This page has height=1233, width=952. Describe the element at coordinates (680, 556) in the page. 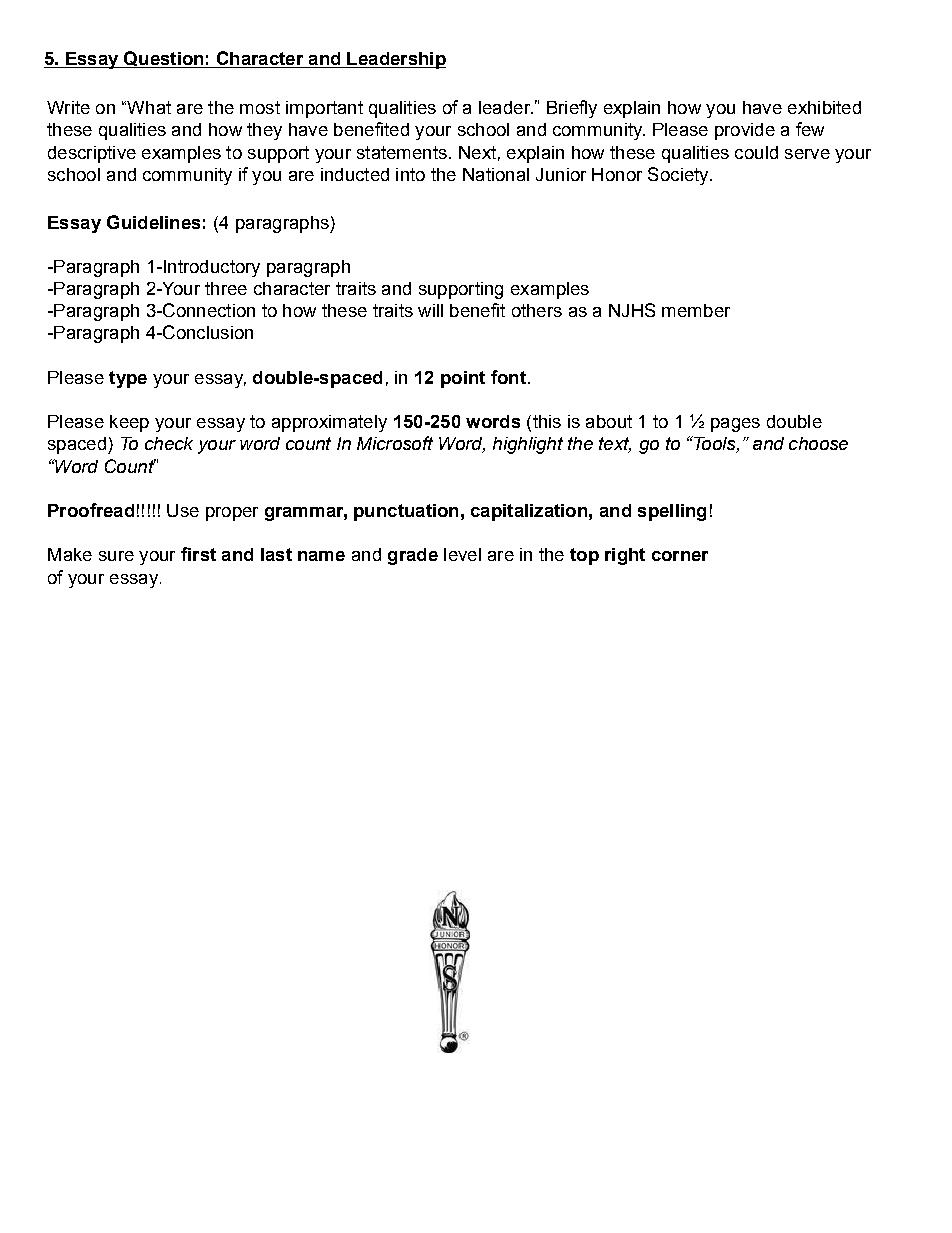

I see `corner` at that location.
